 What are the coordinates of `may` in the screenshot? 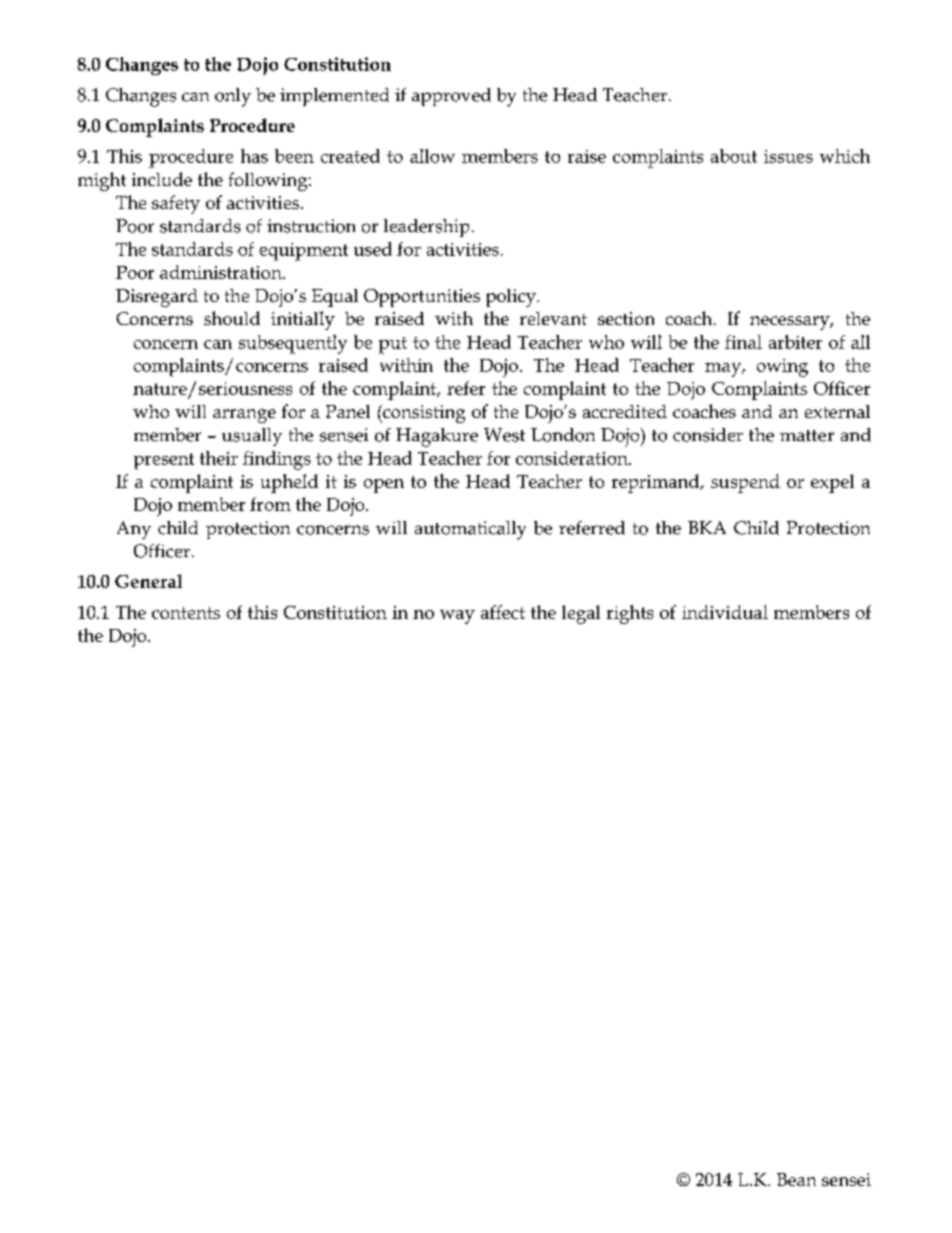 It's located at (724, 370).
